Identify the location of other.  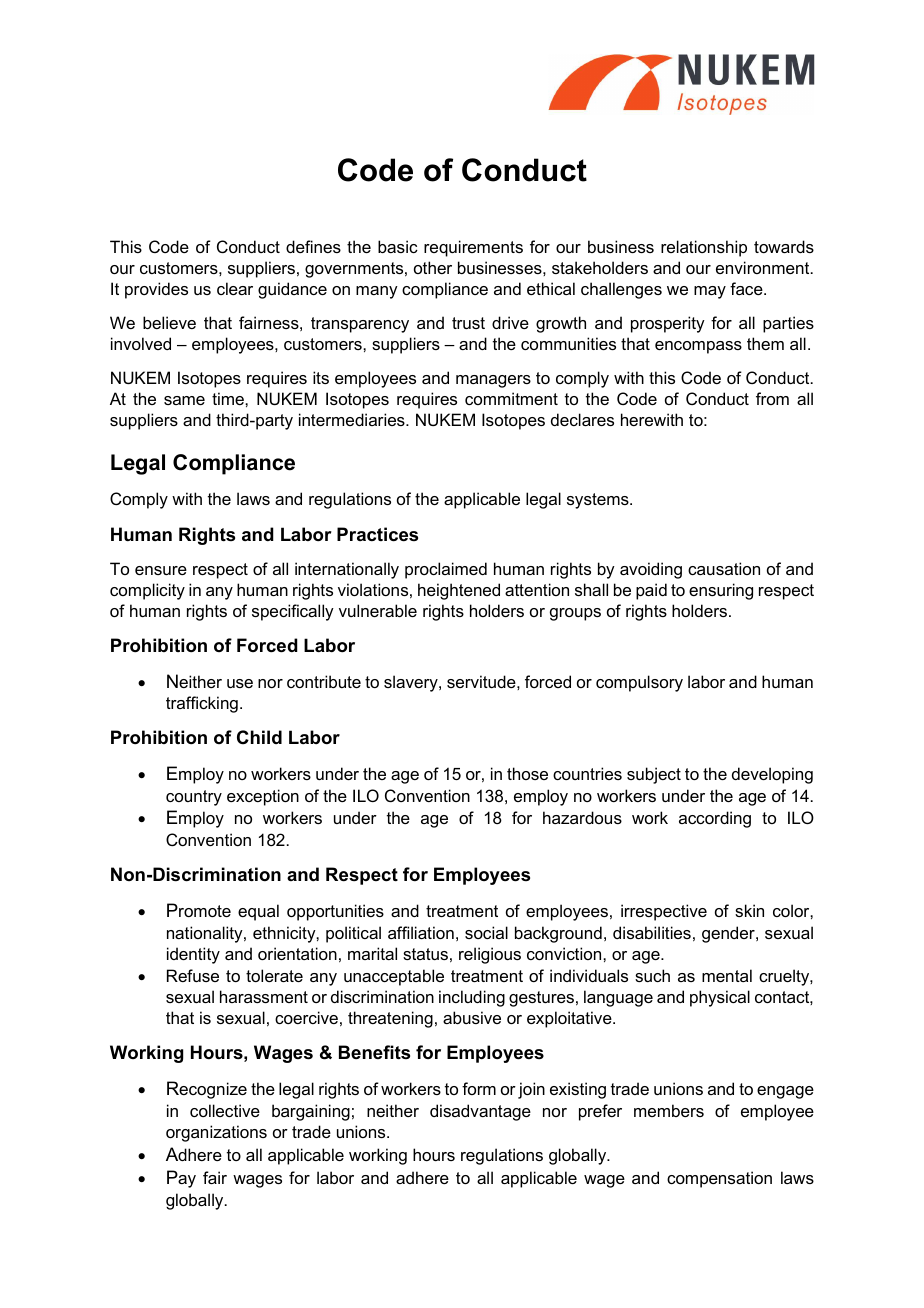
(433, 267).
